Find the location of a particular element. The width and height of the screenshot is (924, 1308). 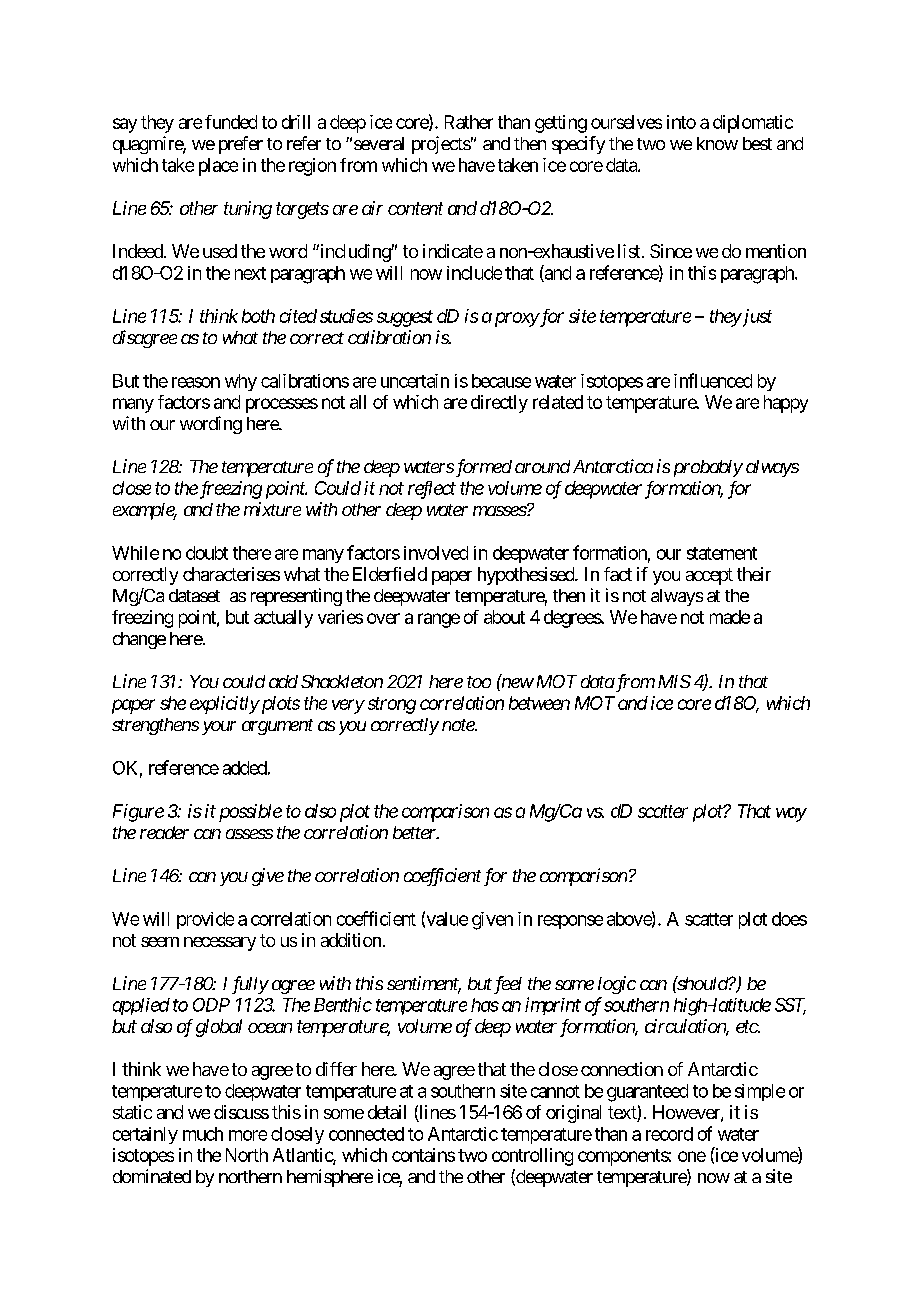

influenced is located at coordinates (713, 380).
